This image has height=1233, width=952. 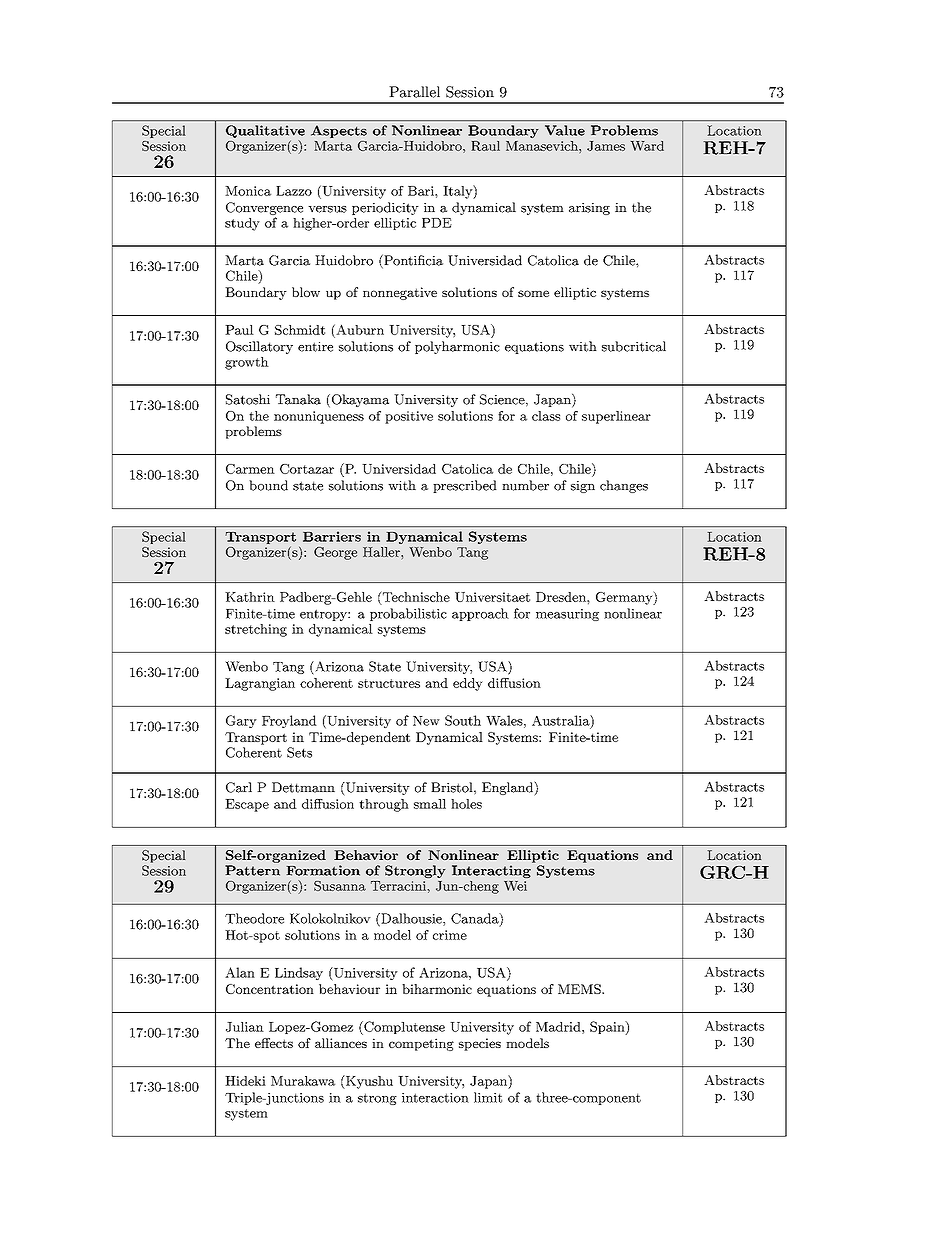 I want to click on stretching, so click(x=256, y=630).
